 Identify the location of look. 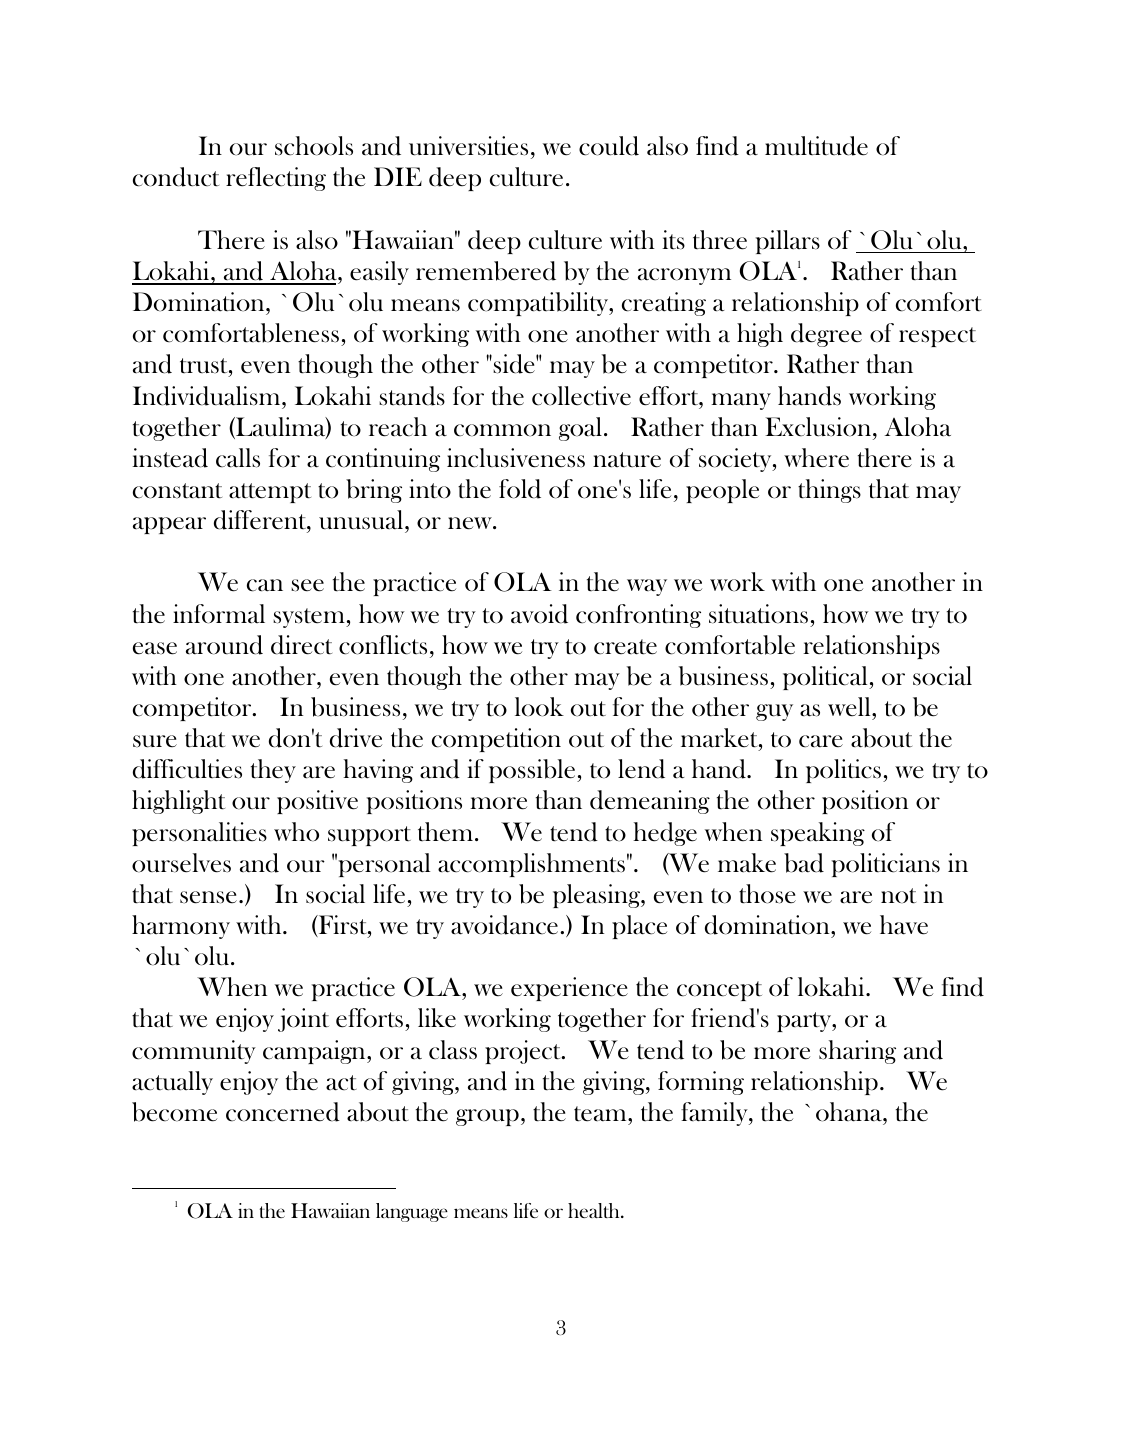
(539, 707).
